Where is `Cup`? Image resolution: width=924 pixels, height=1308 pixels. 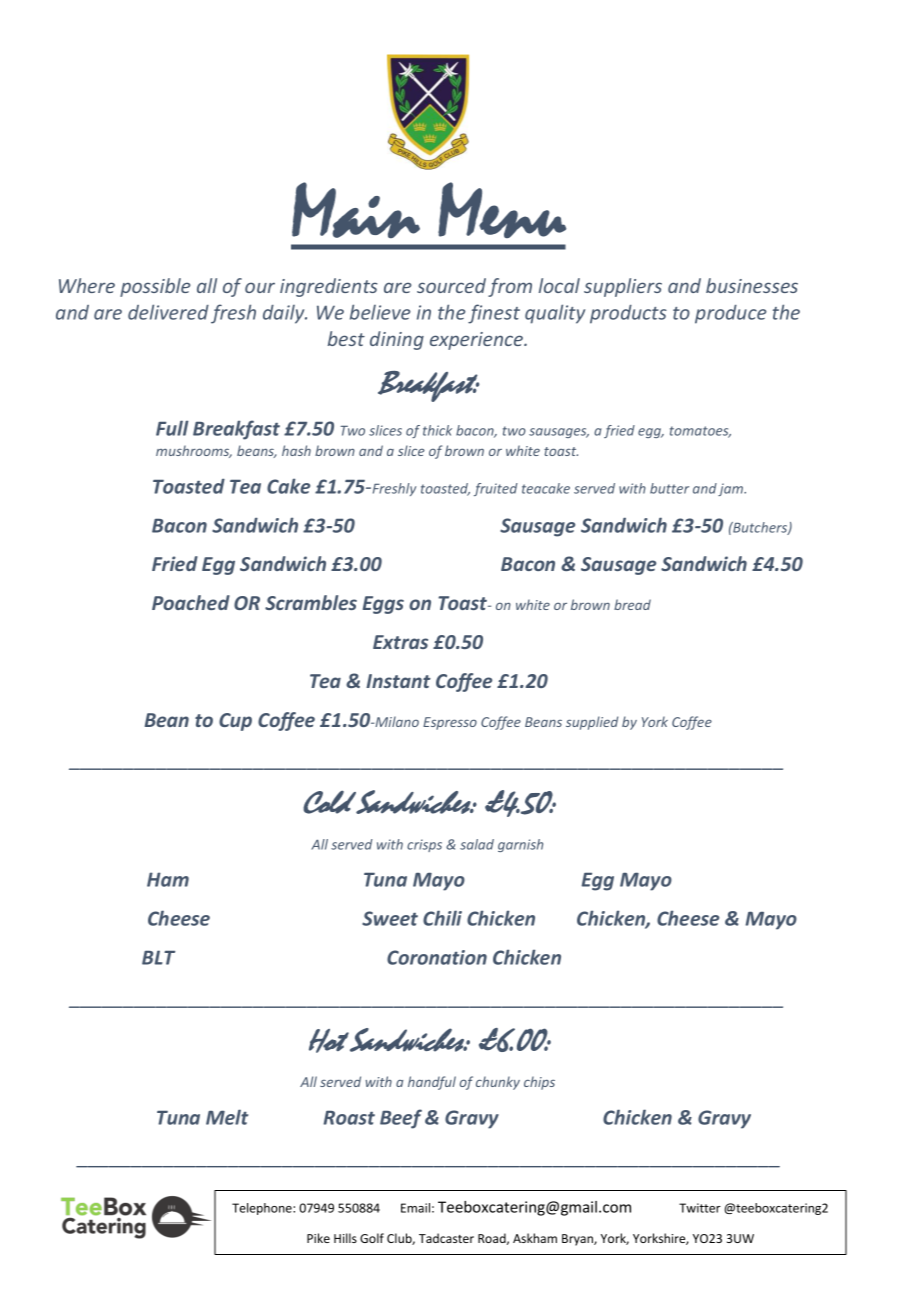
Cup is located at coordinates (235, 722).
